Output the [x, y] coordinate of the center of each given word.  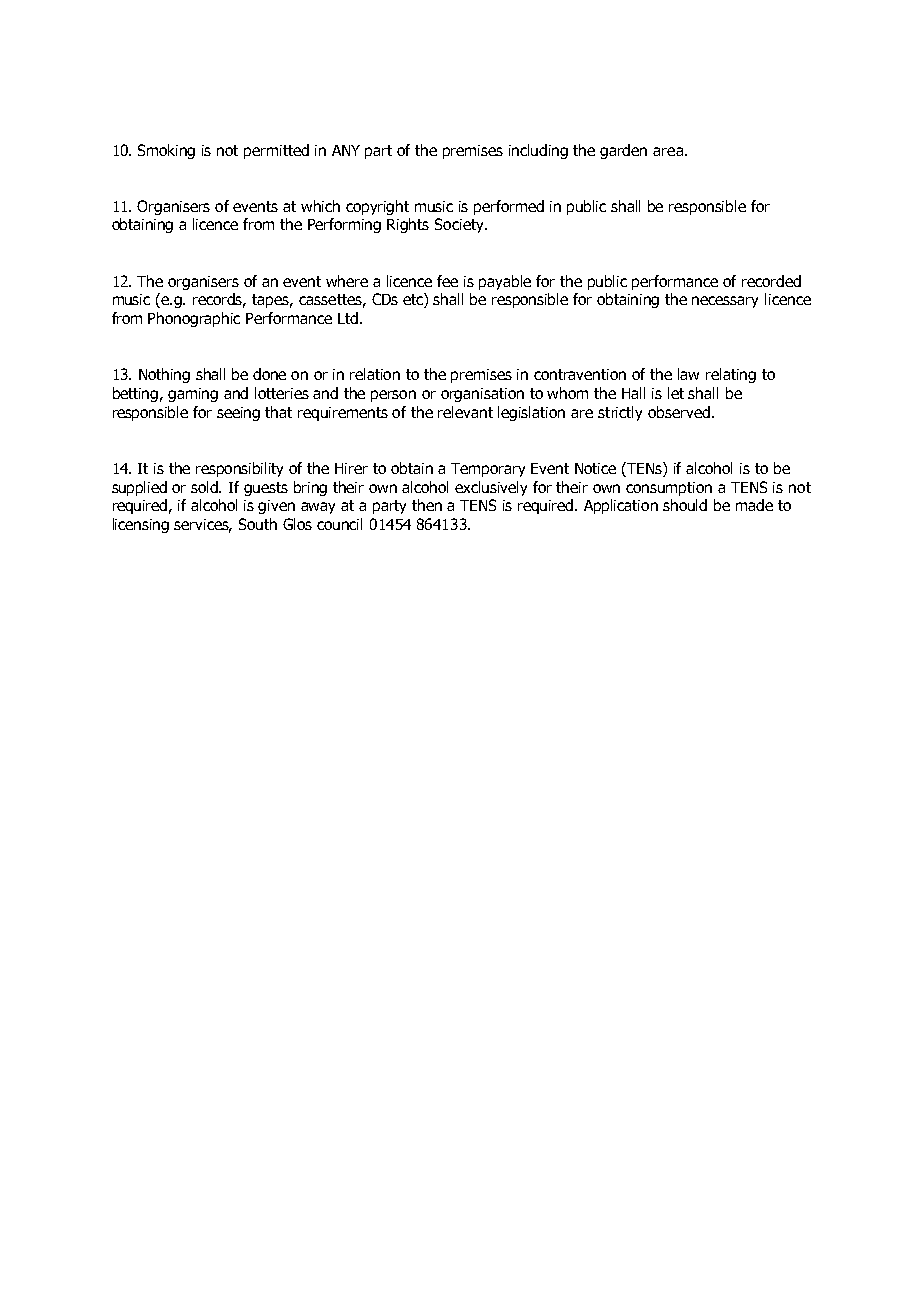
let [676, 393]
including [538, 151]
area [668, 151]
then [427, 505]
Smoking [166, 151]
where [347, 281]
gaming [193, 395]
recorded [771, 281]
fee [447, 281]
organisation [482, 395]
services [203, 526]
